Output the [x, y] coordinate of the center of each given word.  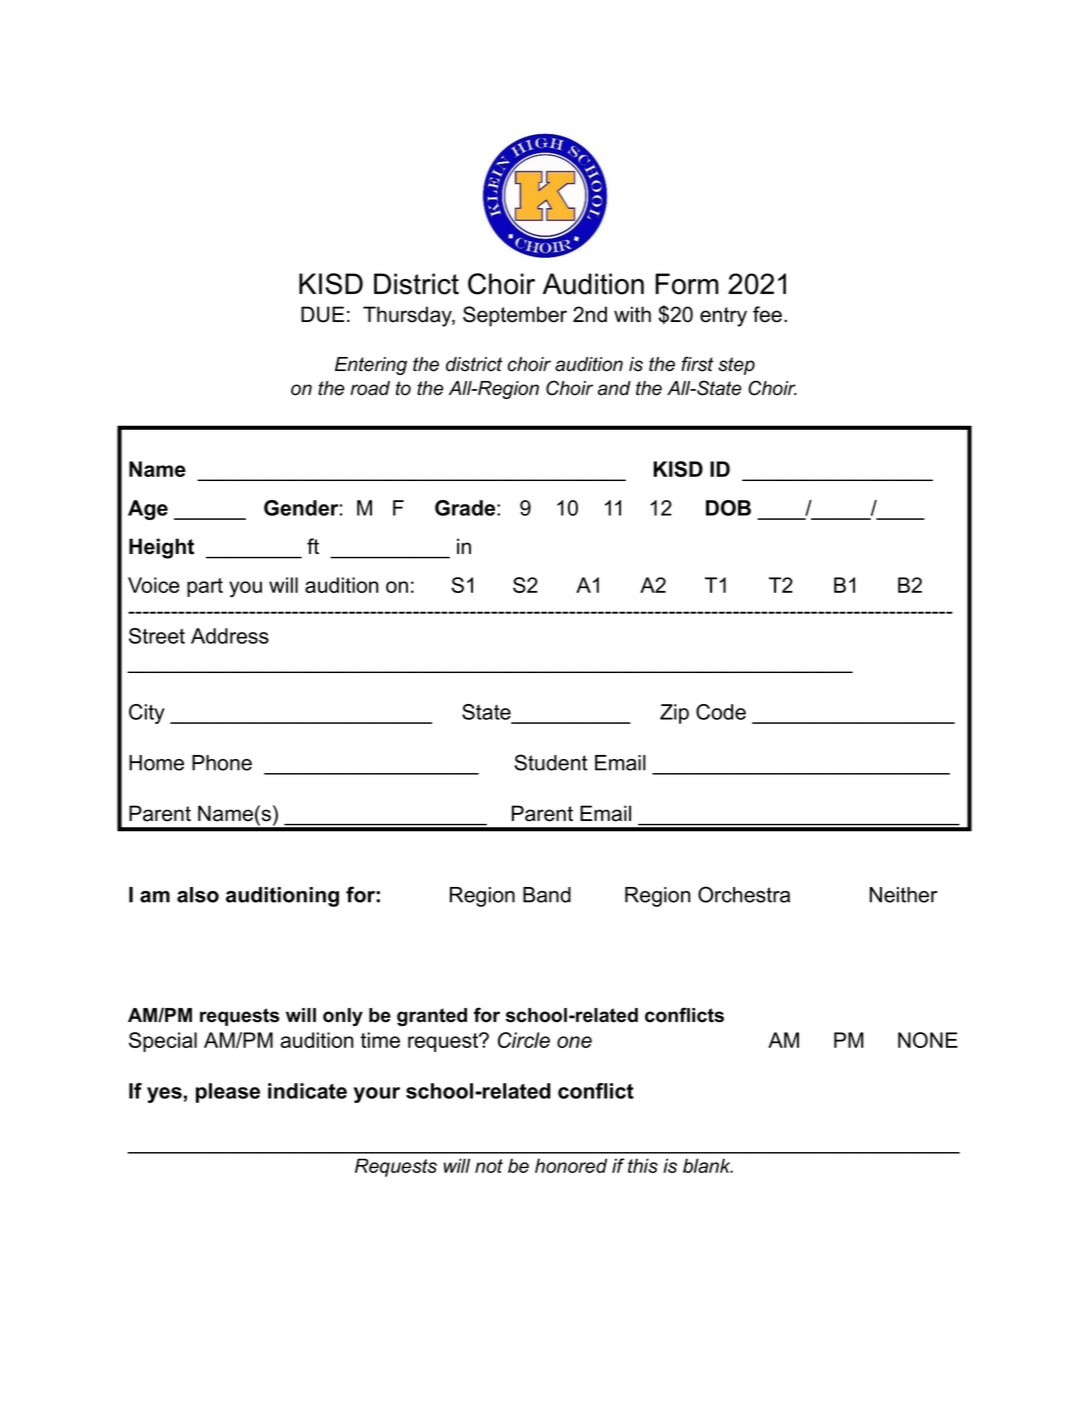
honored [571, 1165]
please [228, 1093]
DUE [322, 314]
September [515, 316]
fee [767, 314]
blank [708, 1165]
